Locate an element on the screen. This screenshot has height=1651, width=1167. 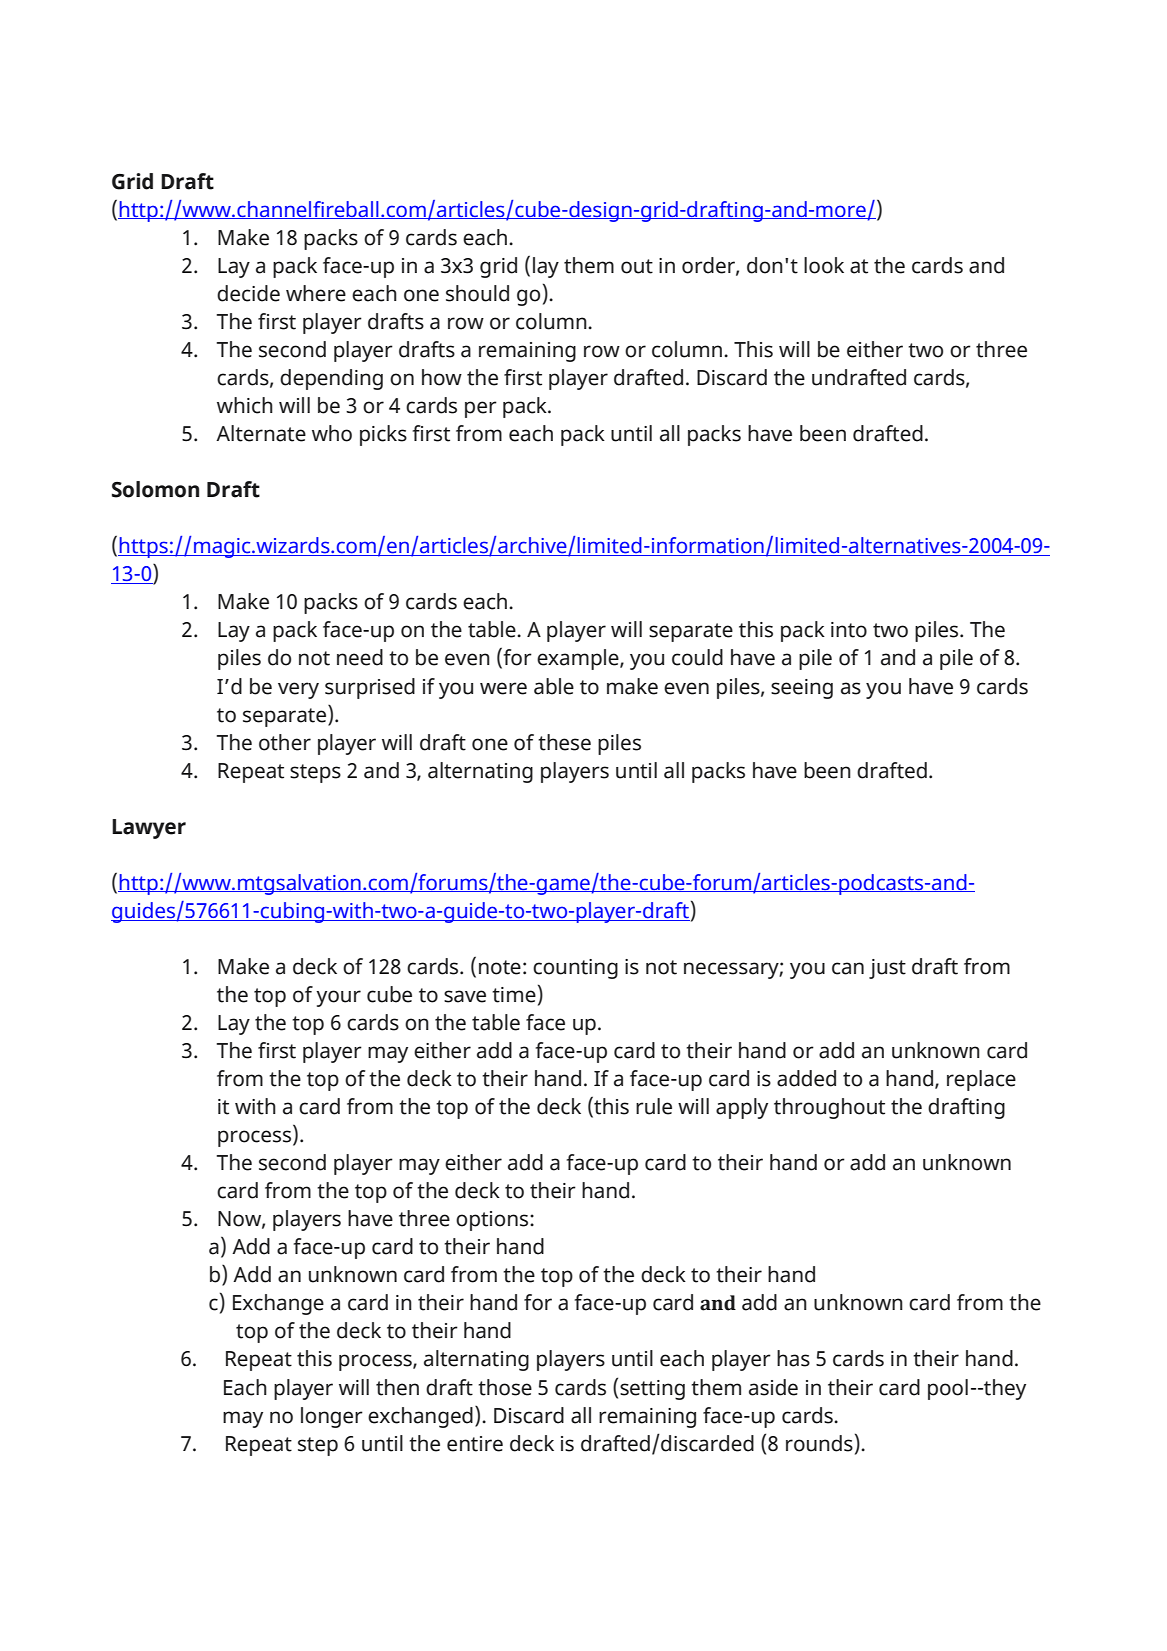
per is located at coordinates (481, 409).
